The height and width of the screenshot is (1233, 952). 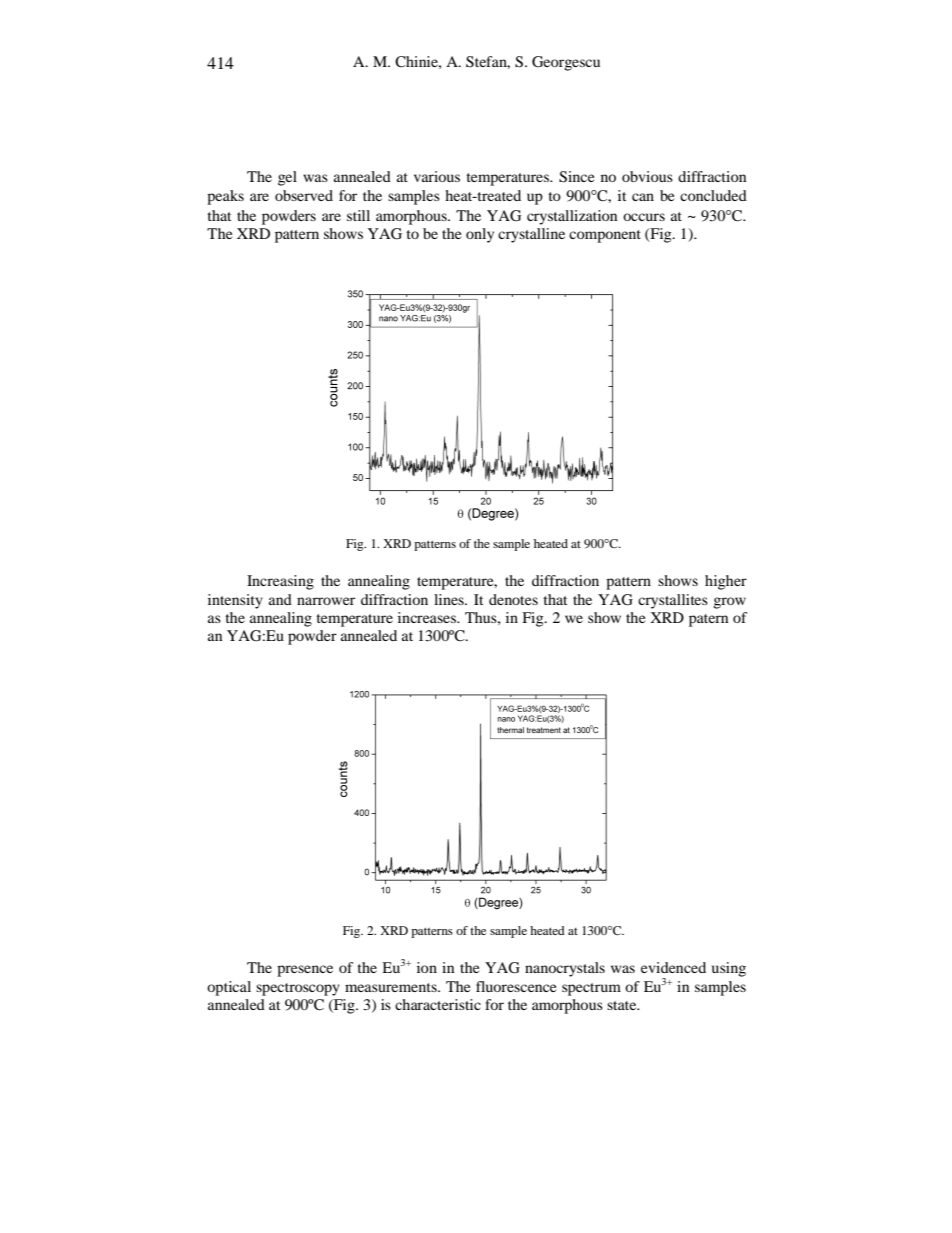 I want to click on and, so click(x=280, y=599).
